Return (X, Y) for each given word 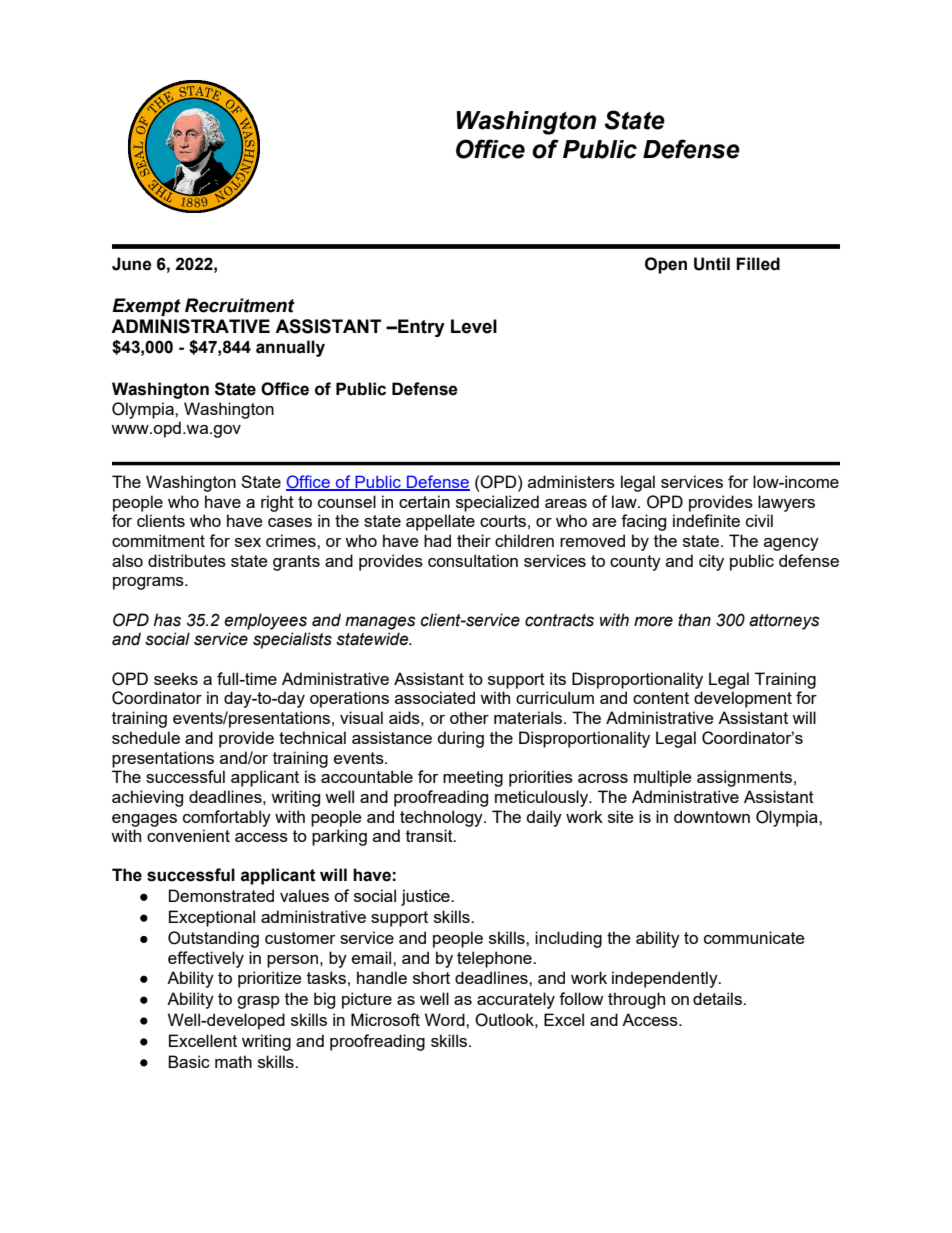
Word (446, 1019)
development (743, 699)
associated (435, 697)
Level (474, 326)
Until (712, 264)
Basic (189, 1061)
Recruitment (240, 305)
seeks (176, 678)
